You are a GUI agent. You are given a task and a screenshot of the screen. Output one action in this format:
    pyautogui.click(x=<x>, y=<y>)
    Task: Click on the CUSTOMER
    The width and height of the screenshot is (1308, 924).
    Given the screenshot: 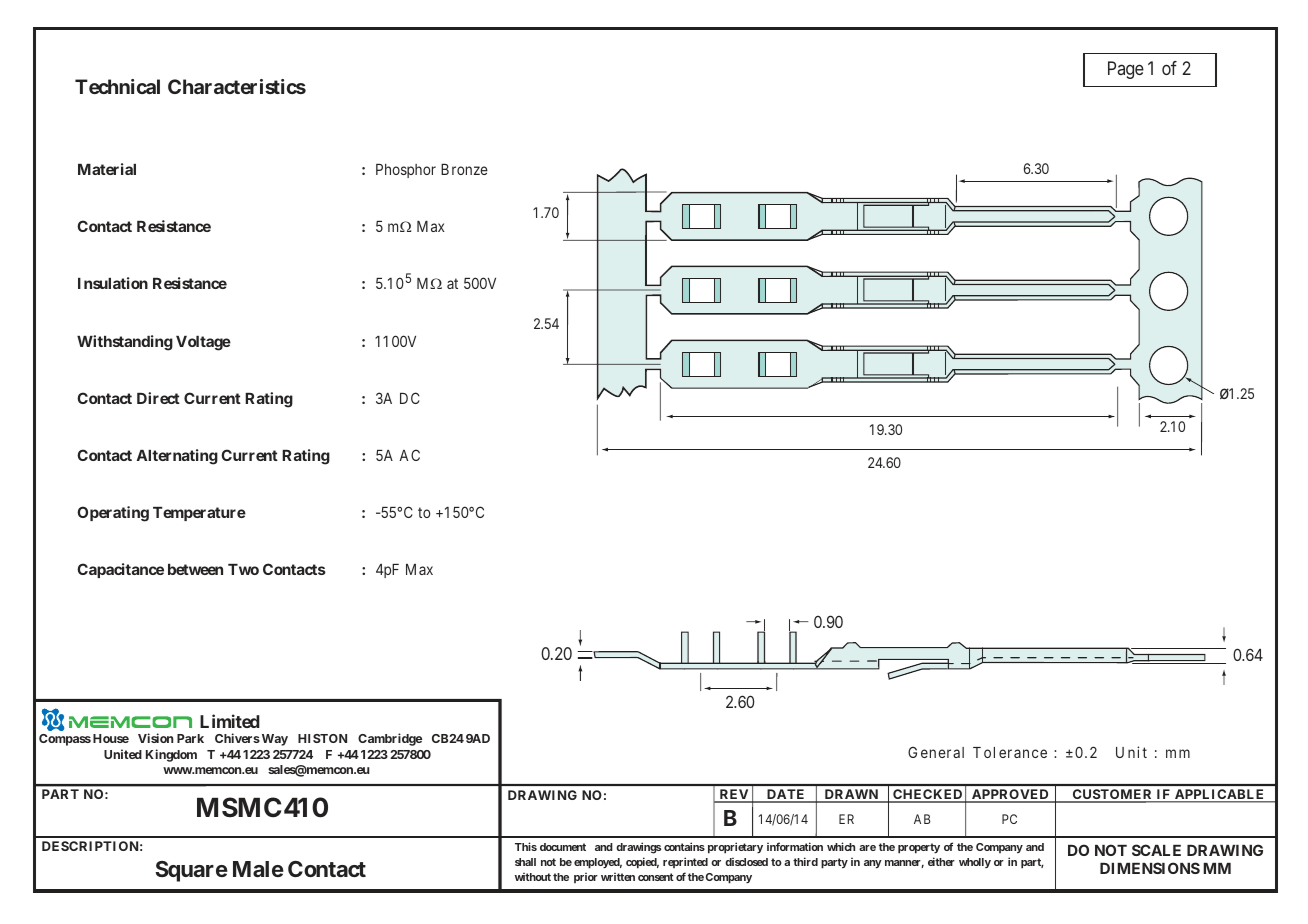 What is the action you would take?
    pyautogui.click(x=1112, y=796)
